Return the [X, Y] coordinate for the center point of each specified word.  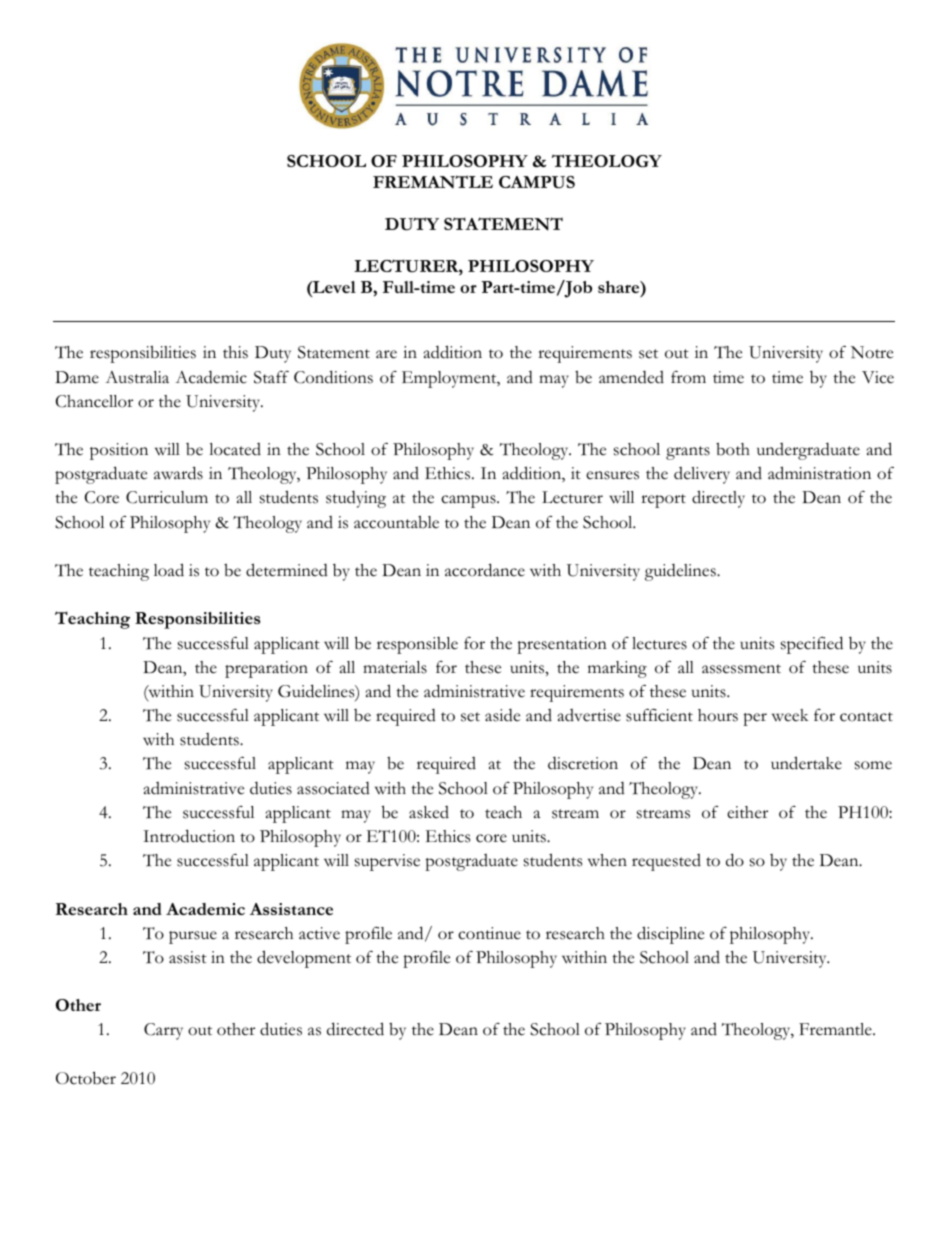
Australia [137, 377]
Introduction [189, 836]
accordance [485, 570]
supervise [387, 862]
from [688, 377]
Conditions [333, 377]
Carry [163, 1031]
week [790, 715]
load [169, 570]
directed [355, 1029]
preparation [266, 669]
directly [718, 499]
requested [666, 862]
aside [502, 715]
